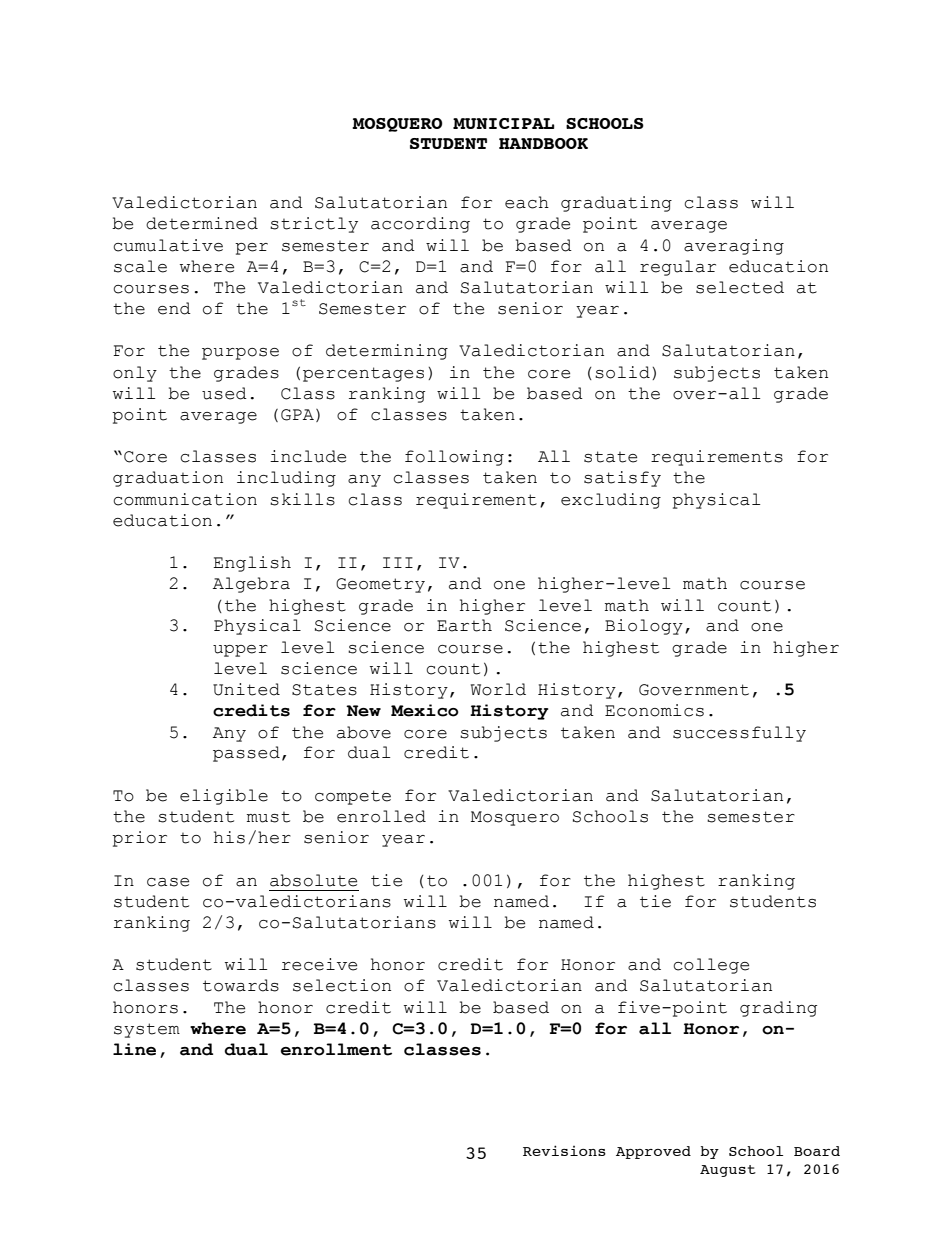 The image size is (952, 1233). I want to click on averaging, so click(734, 247).
